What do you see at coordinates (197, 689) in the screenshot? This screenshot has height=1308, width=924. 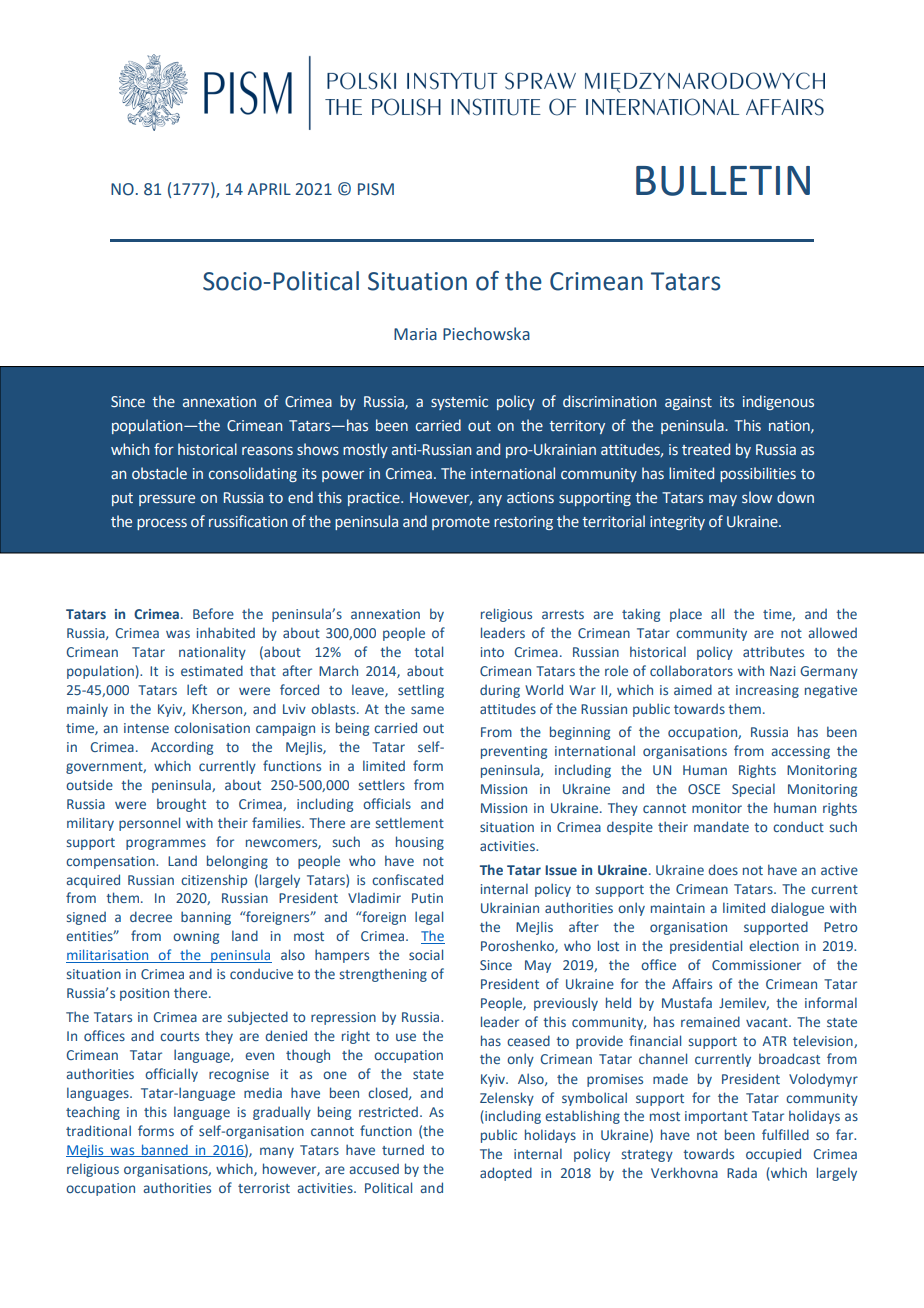 I see `left` at bounding box center [197, 689].
